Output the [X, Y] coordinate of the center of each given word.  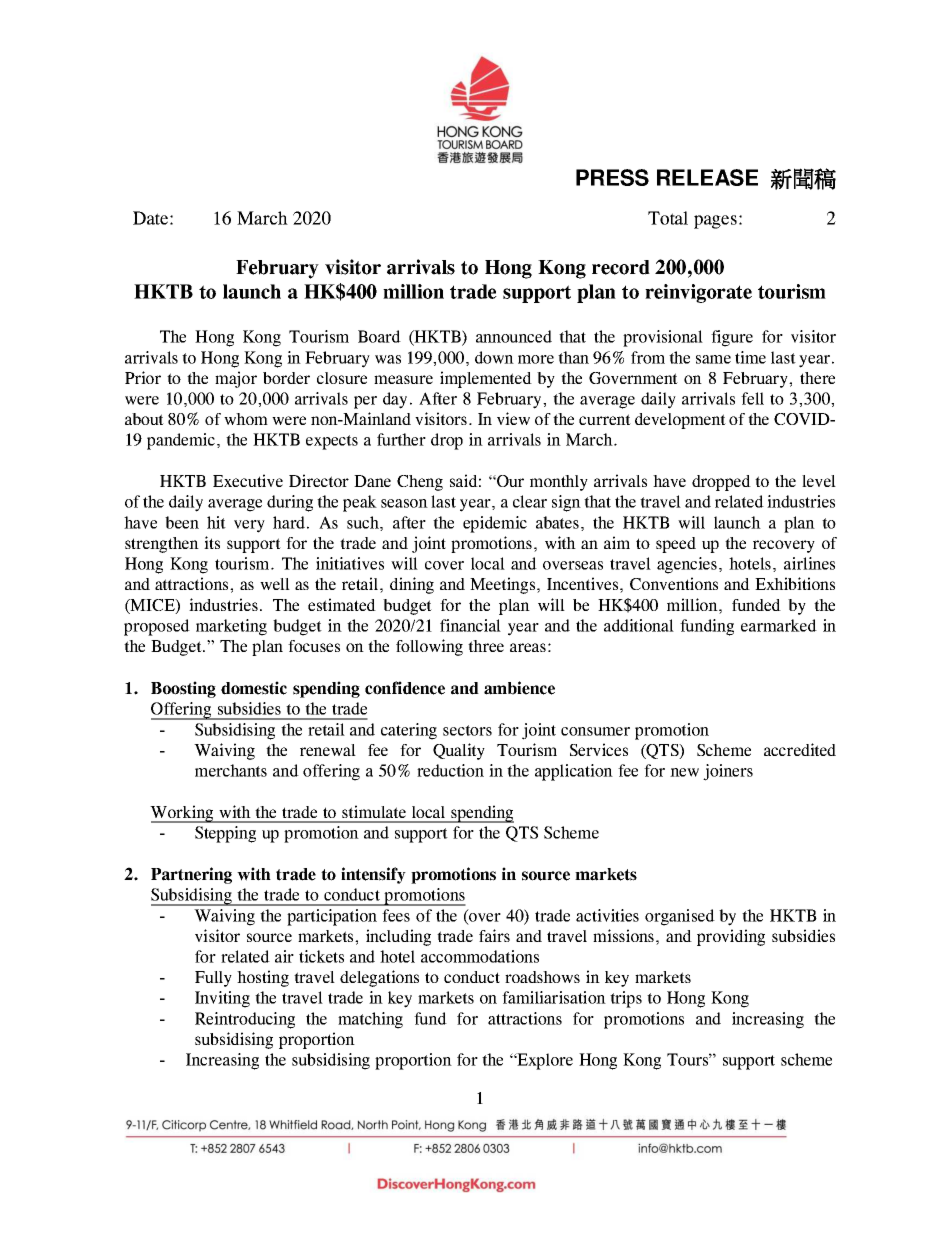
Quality [459, 751]
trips [626, 999]
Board [379, 336]
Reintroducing [245, 1020]
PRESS [612, 177]
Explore [544, 1061]
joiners [728, 772]
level [819, 481]
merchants [231, 770]
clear [530, 501]
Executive [248, 480]
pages [715, 222]
